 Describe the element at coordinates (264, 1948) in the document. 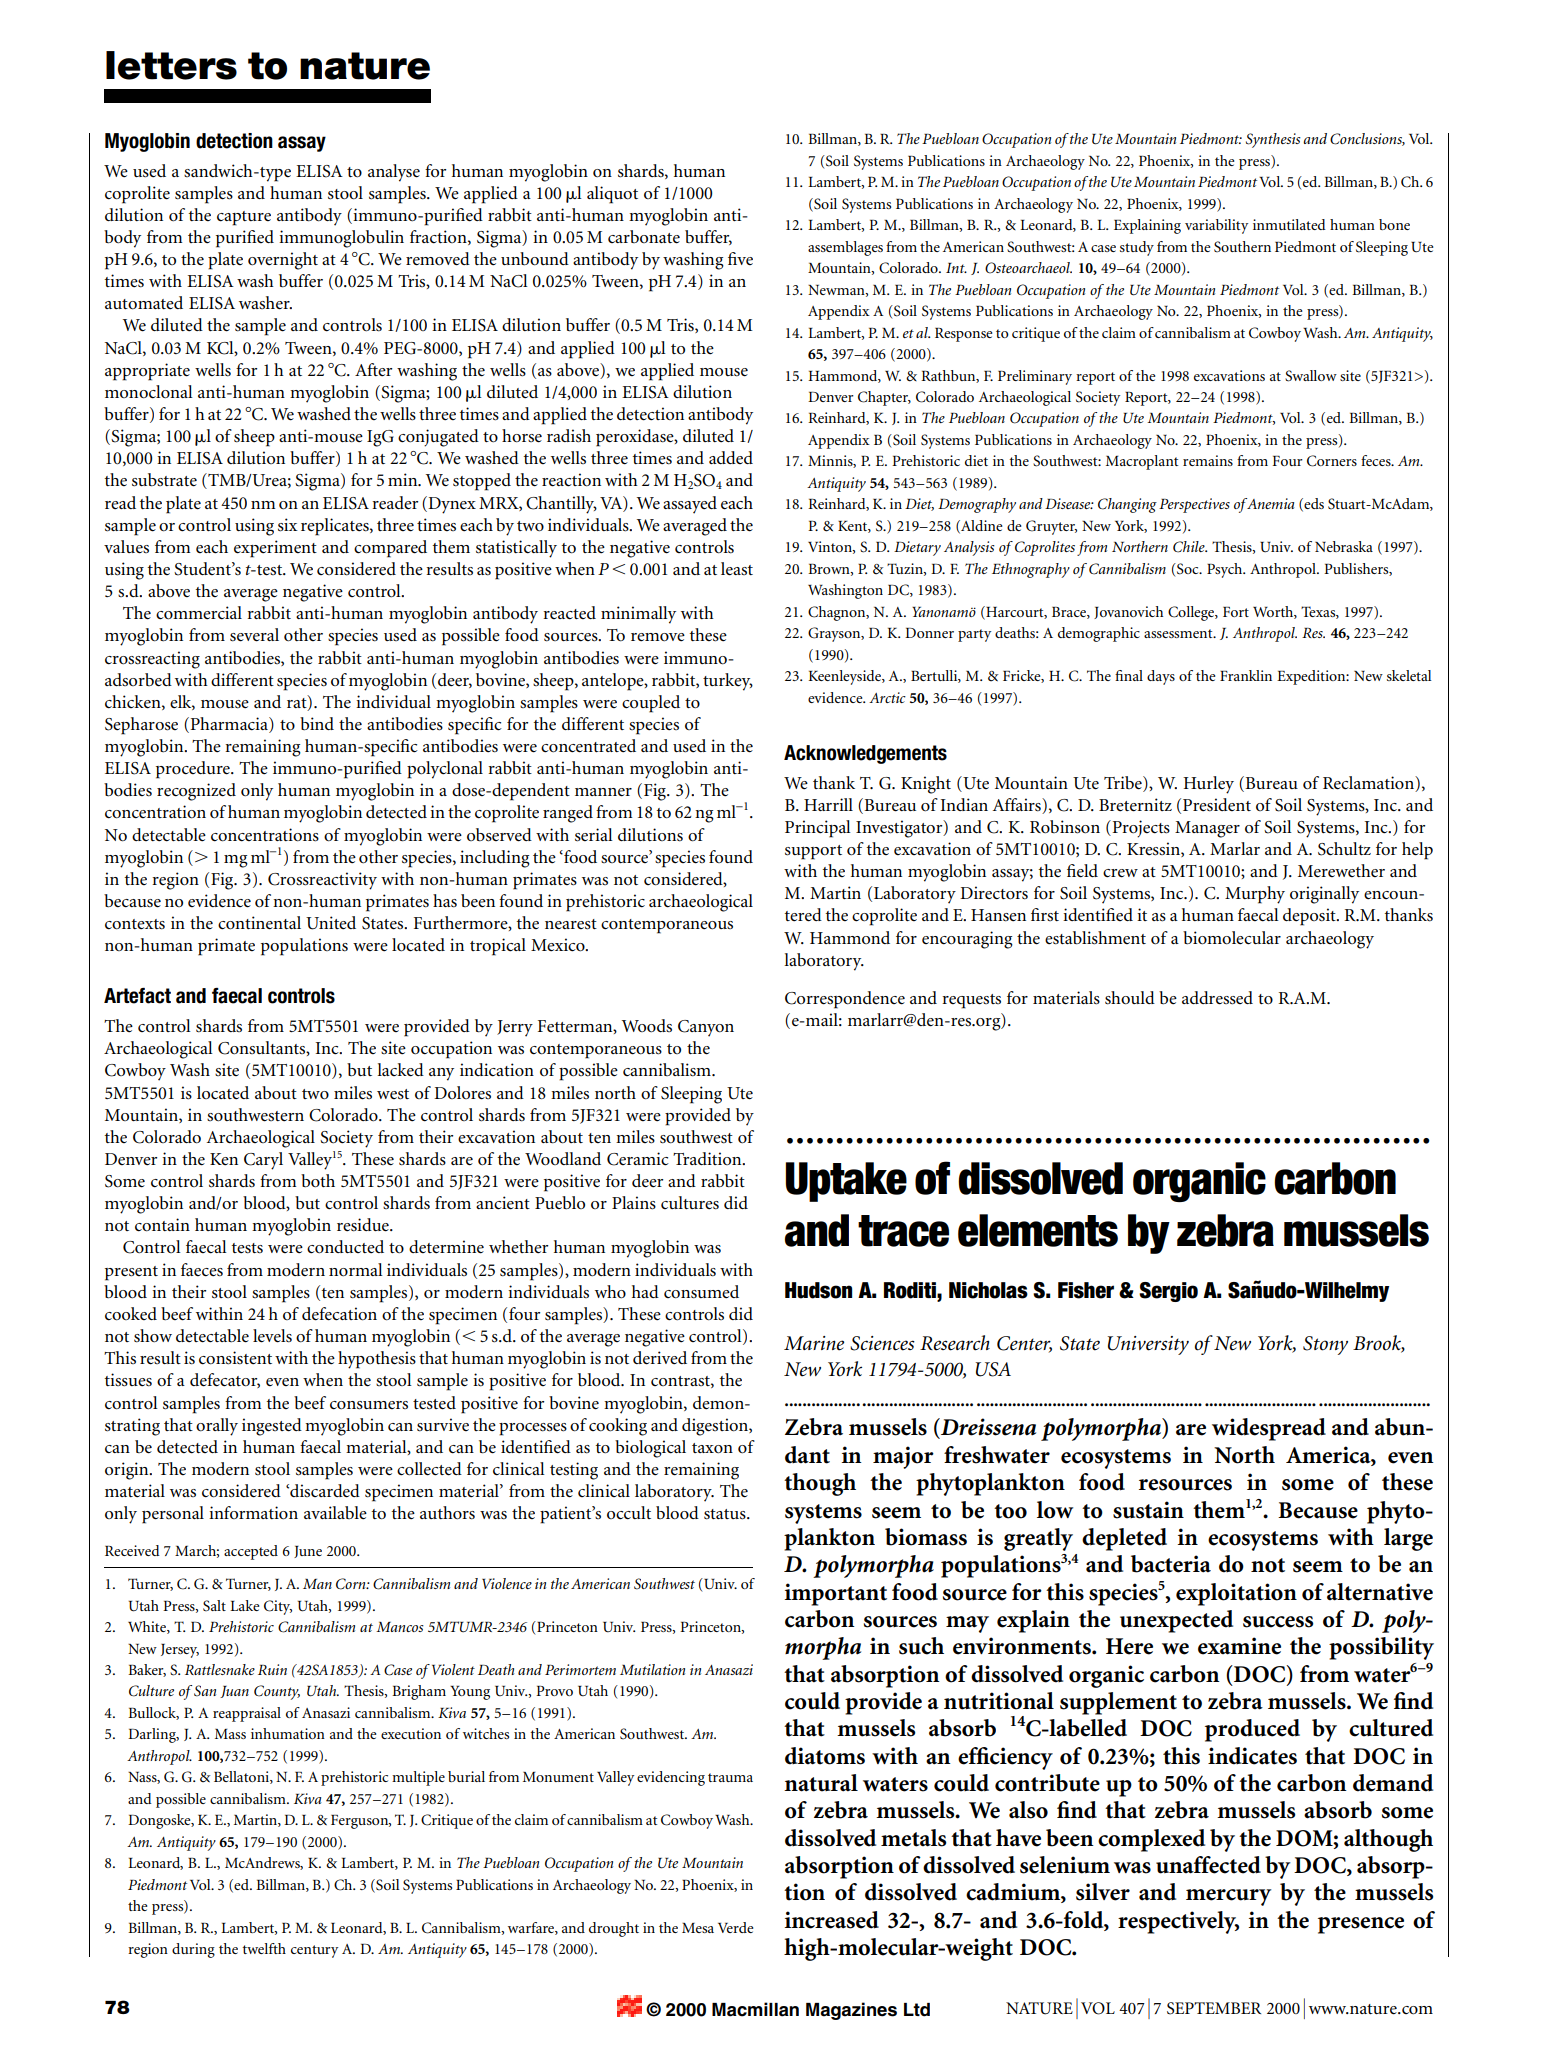

I see `twelfth` at that location.
